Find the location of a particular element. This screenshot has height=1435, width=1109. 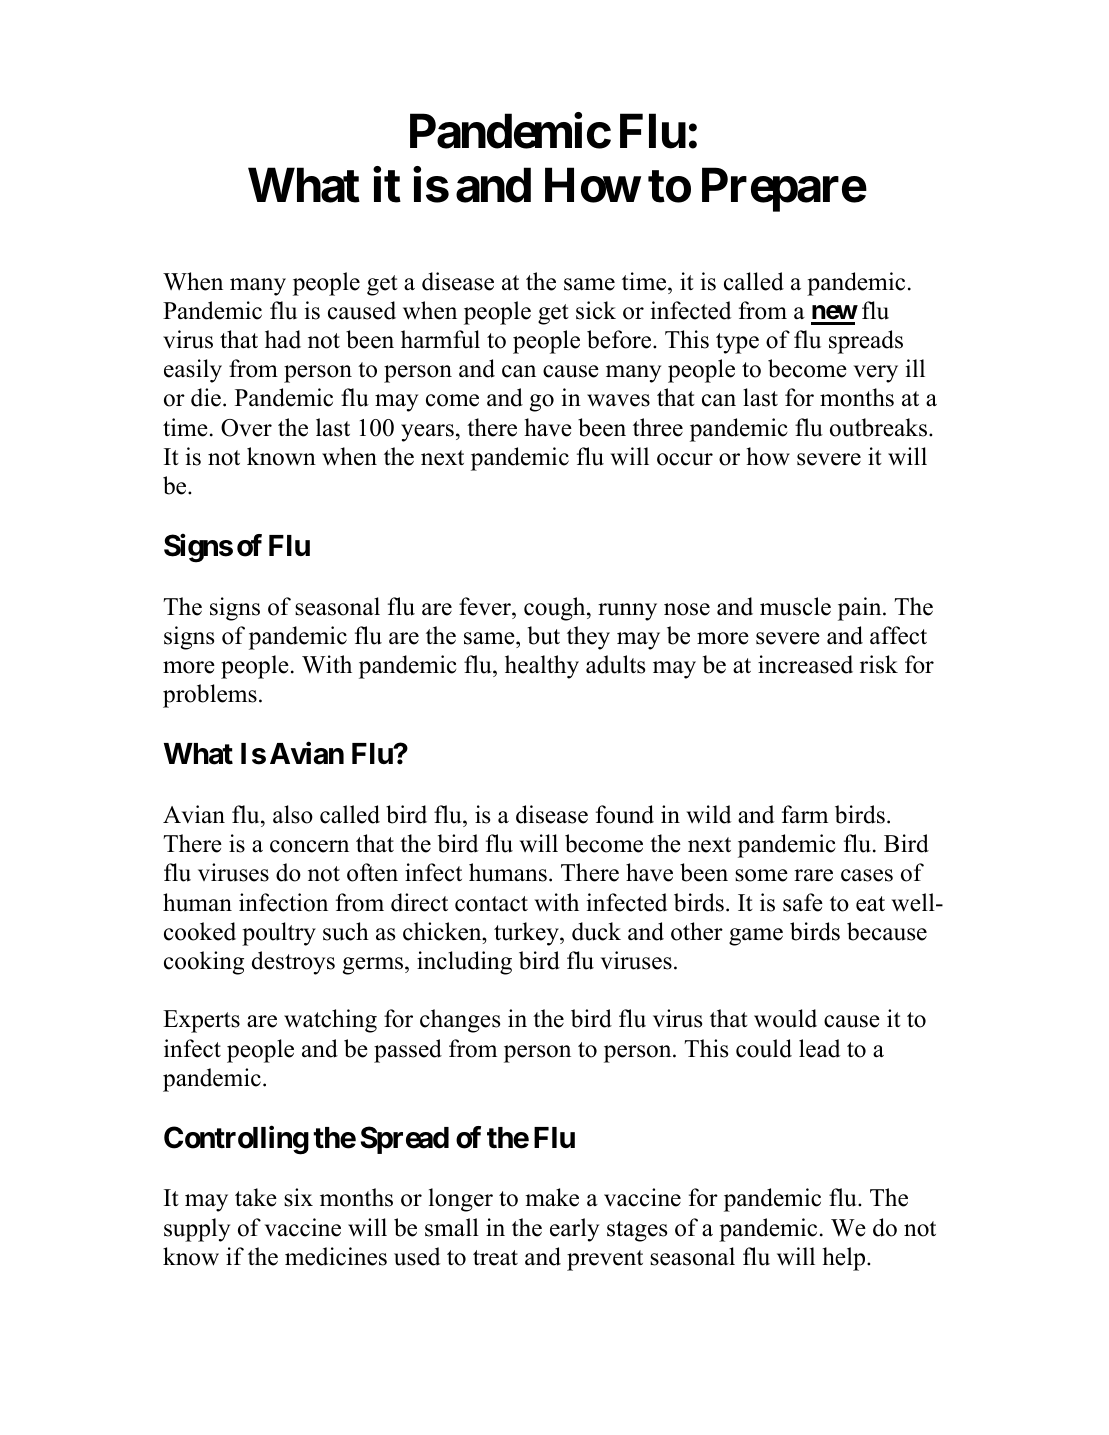

sick is located at coordinates (596, 310).
